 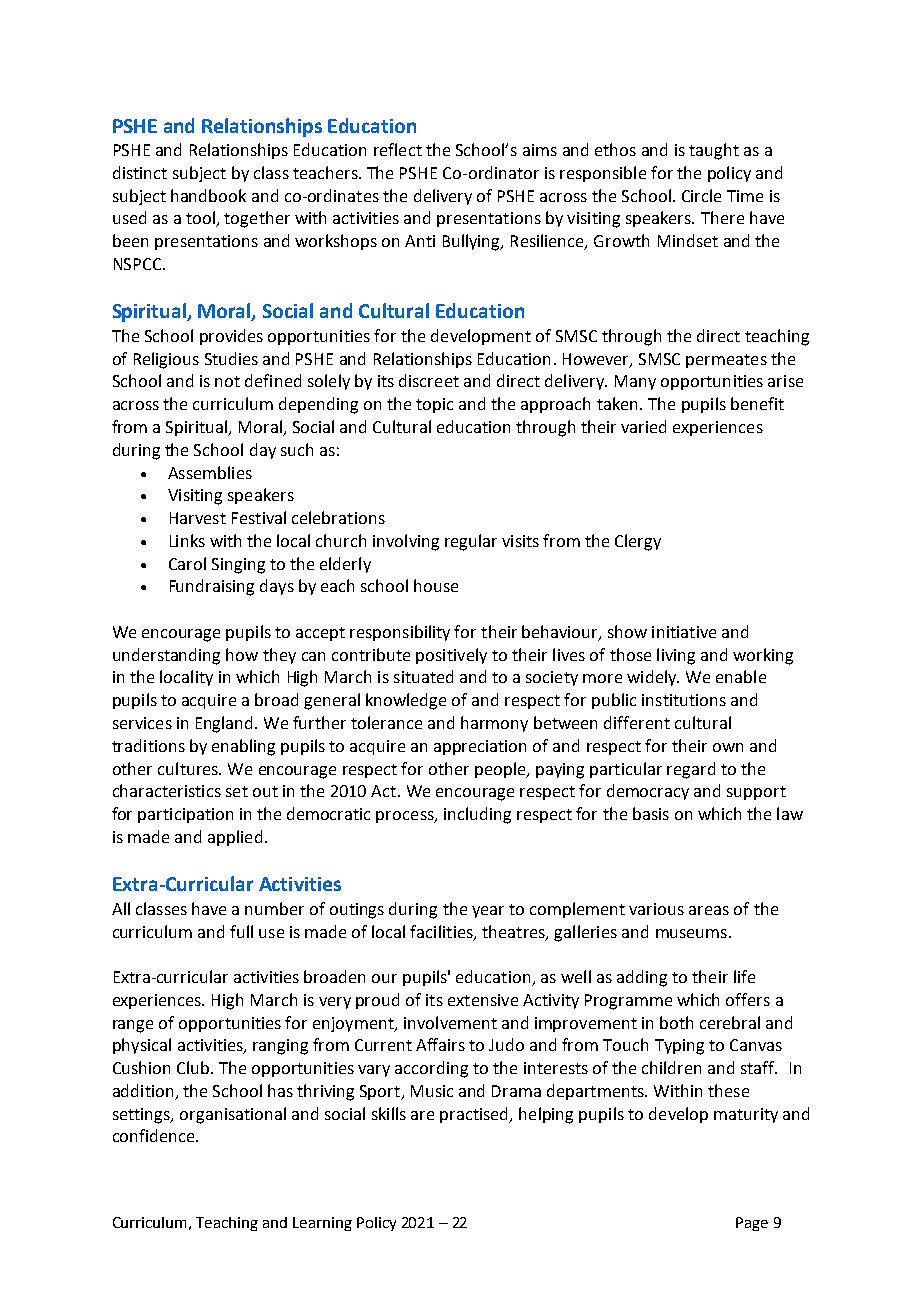 What do you see at coordinates (752, 1224) in the screenshot?
I see `Page` at bounding box center [752, 1224].
